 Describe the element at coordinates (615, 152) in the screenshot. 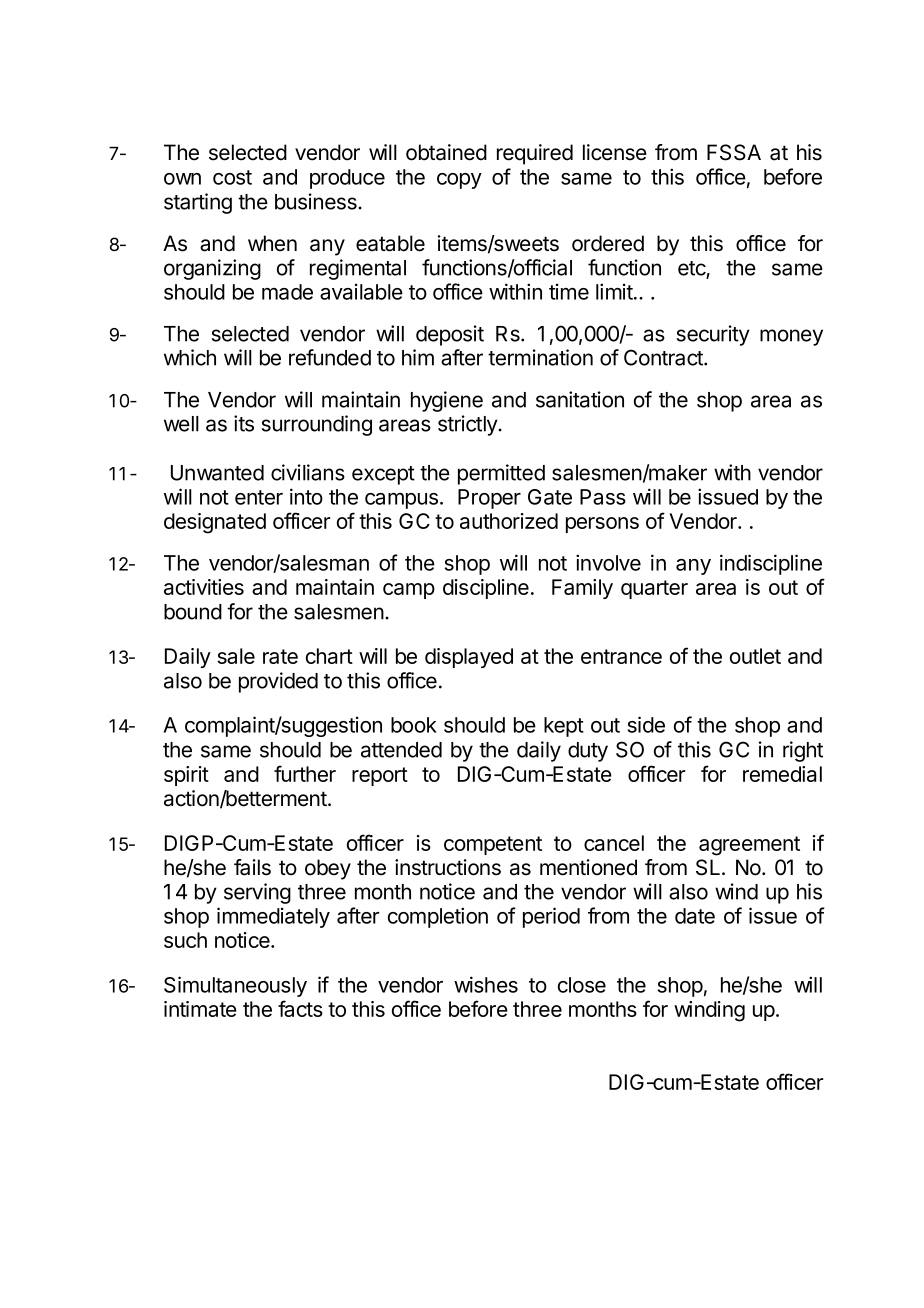

I see `license` at that location.
